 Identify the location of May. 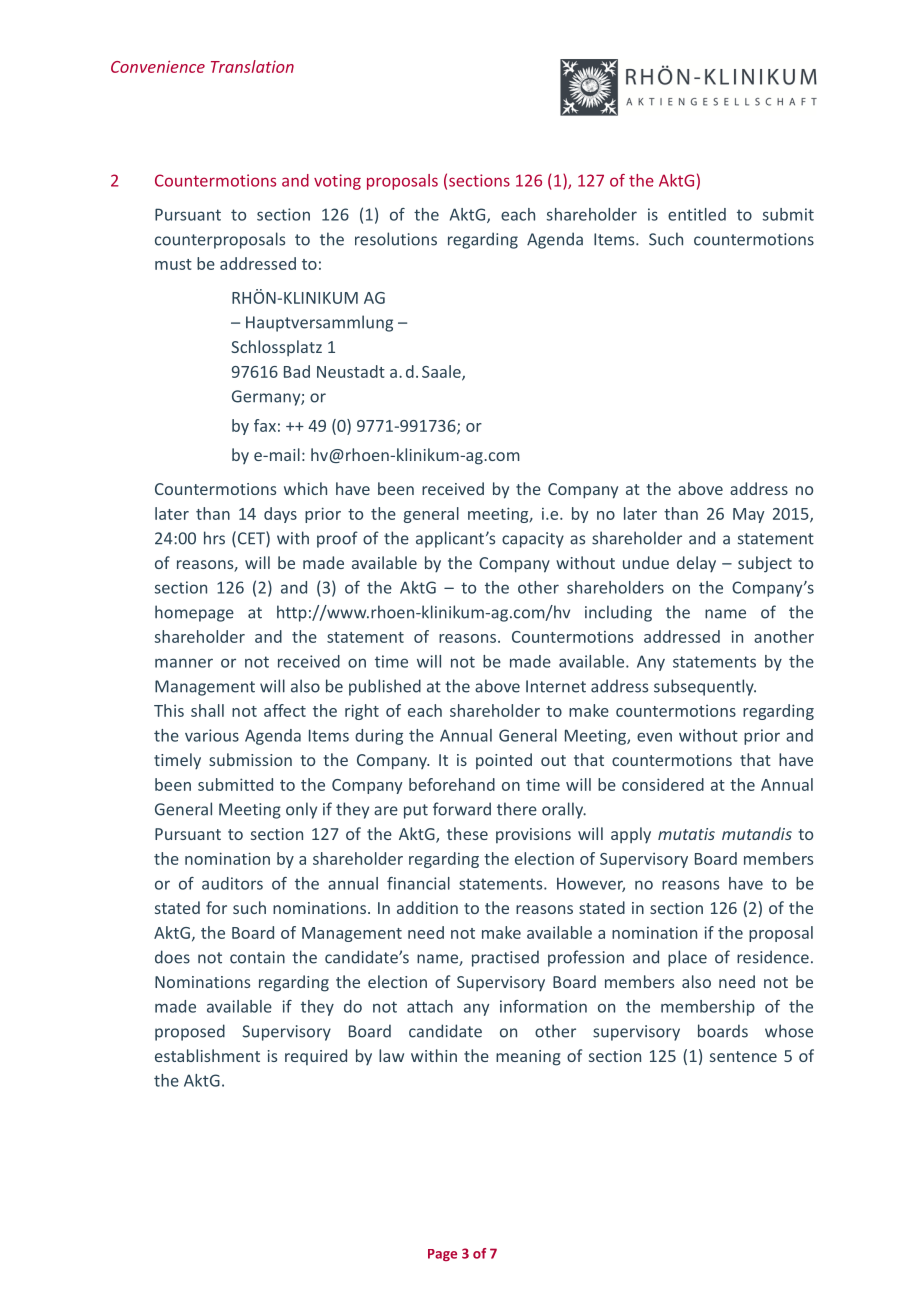
(749, 515).
